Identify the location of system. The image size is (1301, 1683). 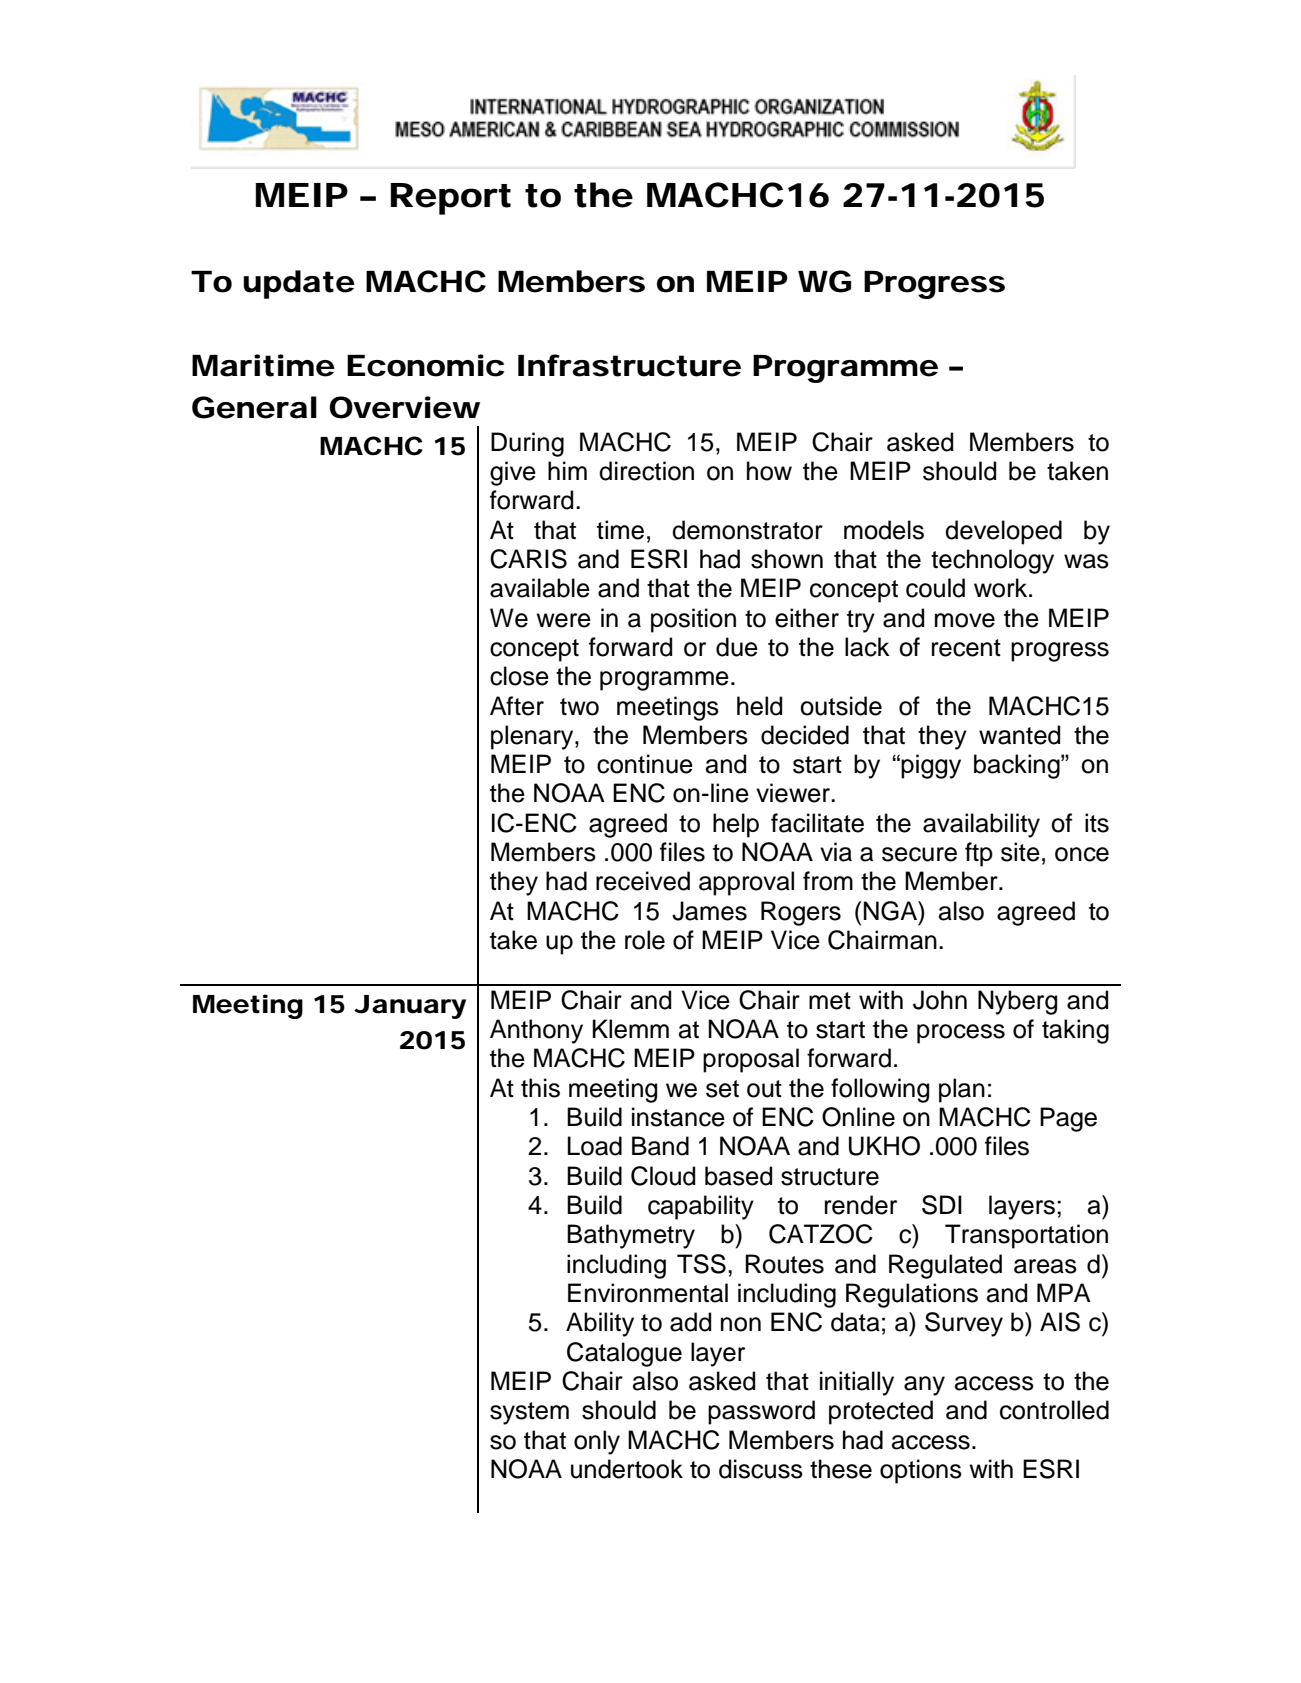
(529, 1413).
